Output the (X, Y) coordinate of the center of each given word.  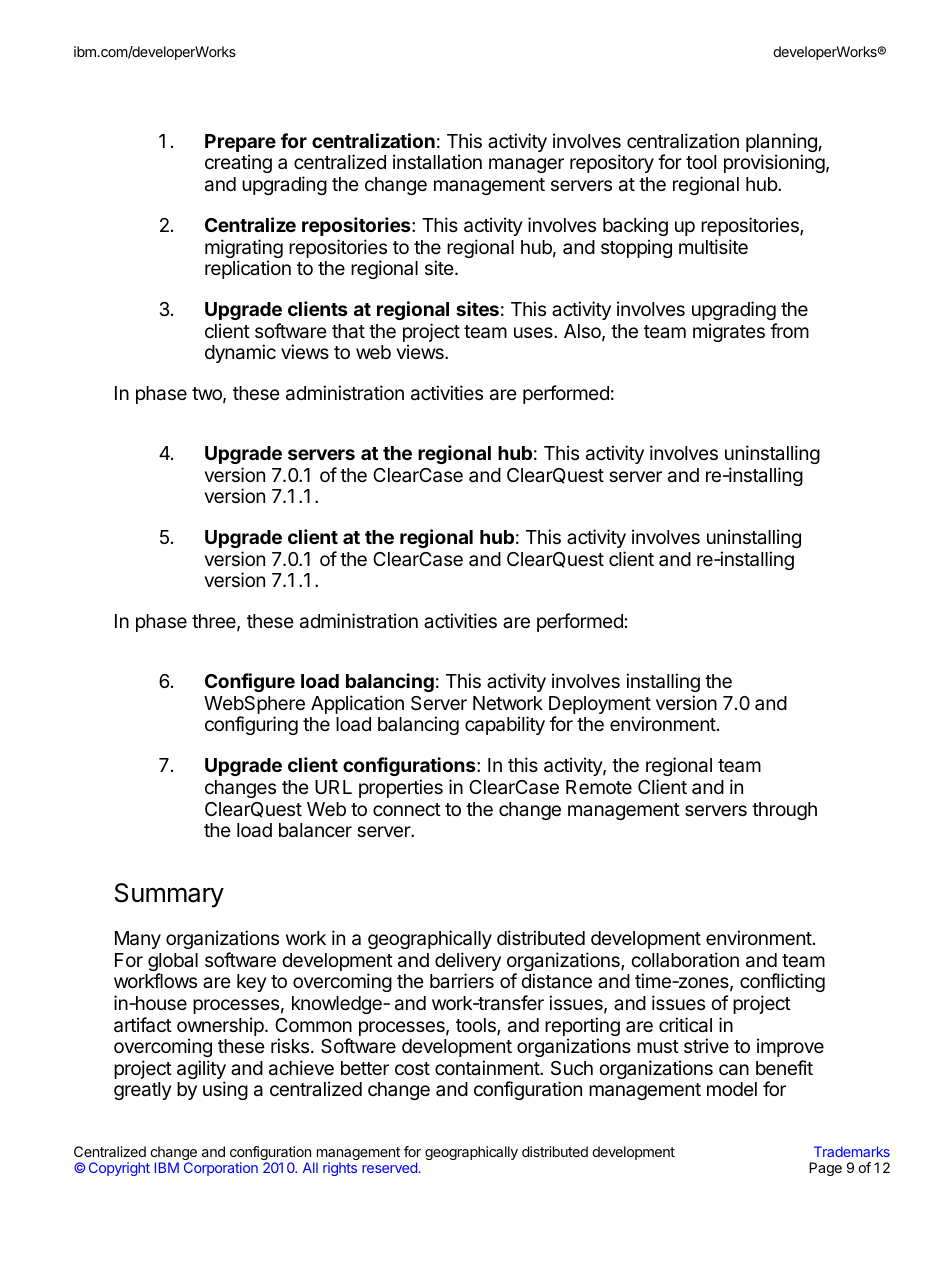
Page (825, 1169)
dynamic (240, 353)
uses (534, 332)
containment (488, 1067)
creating (238, 163)
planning (781, 144)
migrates (729, 332)
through (784, 811)
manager (526, 165)
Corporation (221, 1169)
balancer (315, 830)
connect (407, 809)
